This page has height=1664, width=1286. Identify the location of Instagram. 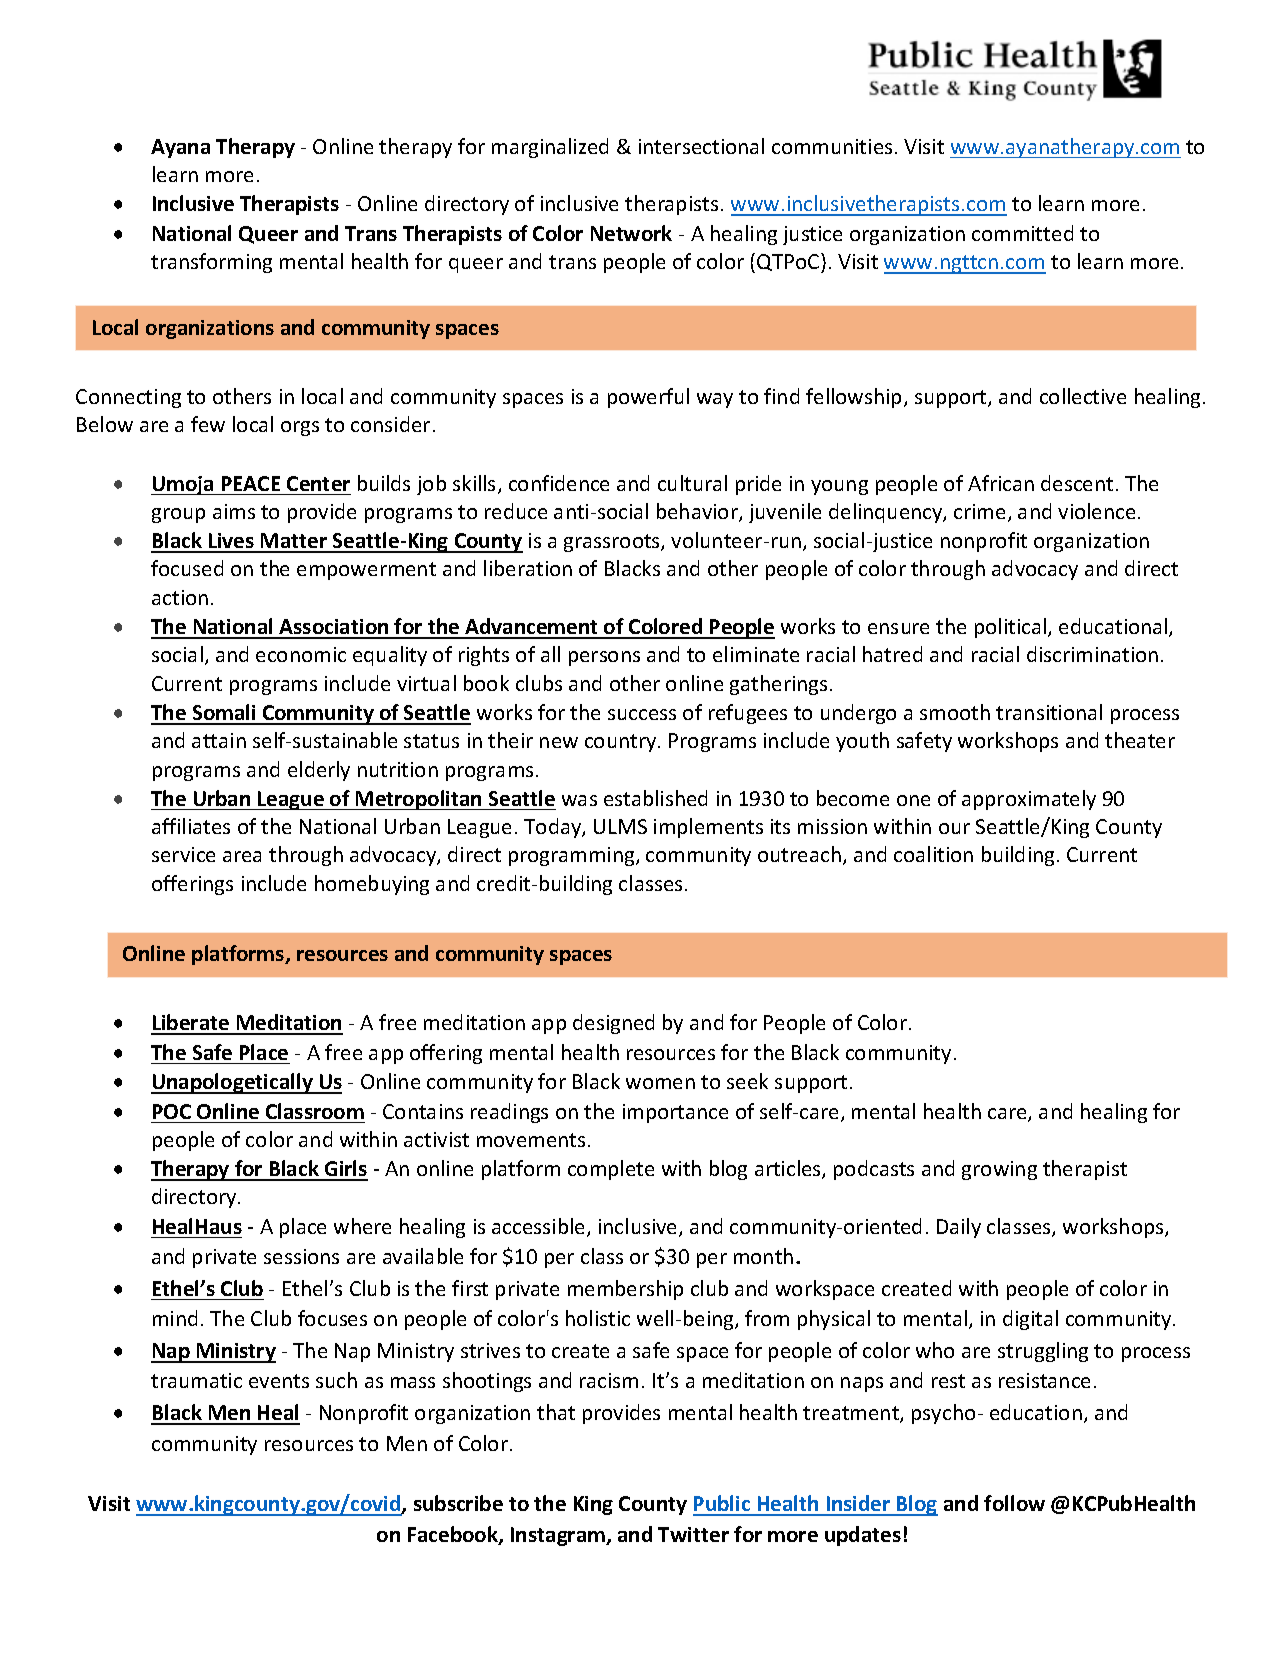
(559, 1536).
